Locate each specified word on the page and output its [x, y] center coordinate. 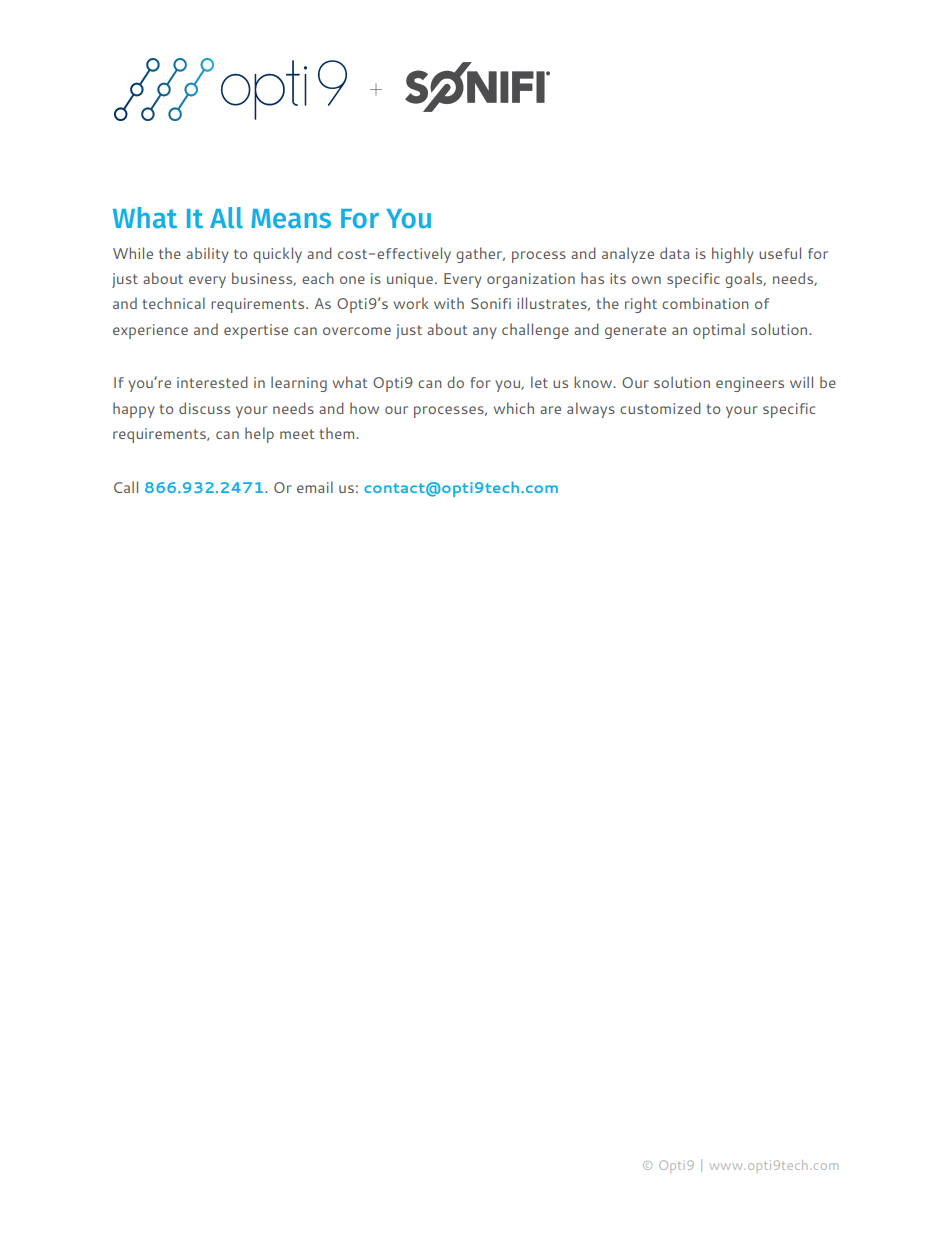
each [318, 278]
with [449, 303]
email [315, 487]
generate [635, 332]
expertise [256, 331]
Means [291, 219]
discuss [204, 408]
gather [480, 255]
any [485, 333]
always [591, 410]
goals [745, 280]
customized [660, 408]
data [674, 253]
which [514, 408]
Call [126, 487]
